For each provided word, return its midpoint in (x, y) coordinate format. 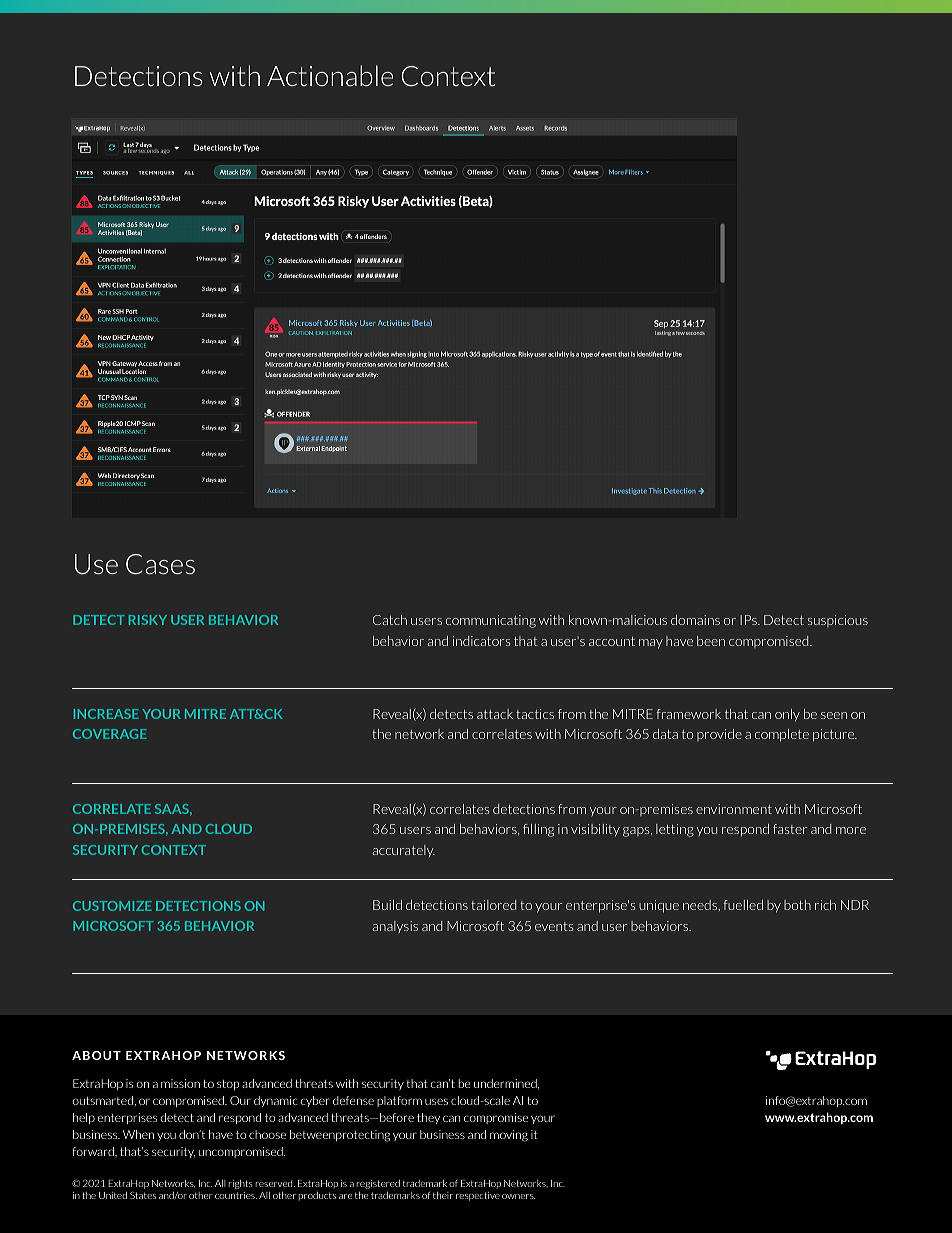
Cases (160, 564)
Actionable (330, 75)
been (711, 641)
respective (478, 1196)
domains (695, 620)
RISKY (148, 620)
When (138, 1134)
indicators (481, 641)
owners (518, 1196)
